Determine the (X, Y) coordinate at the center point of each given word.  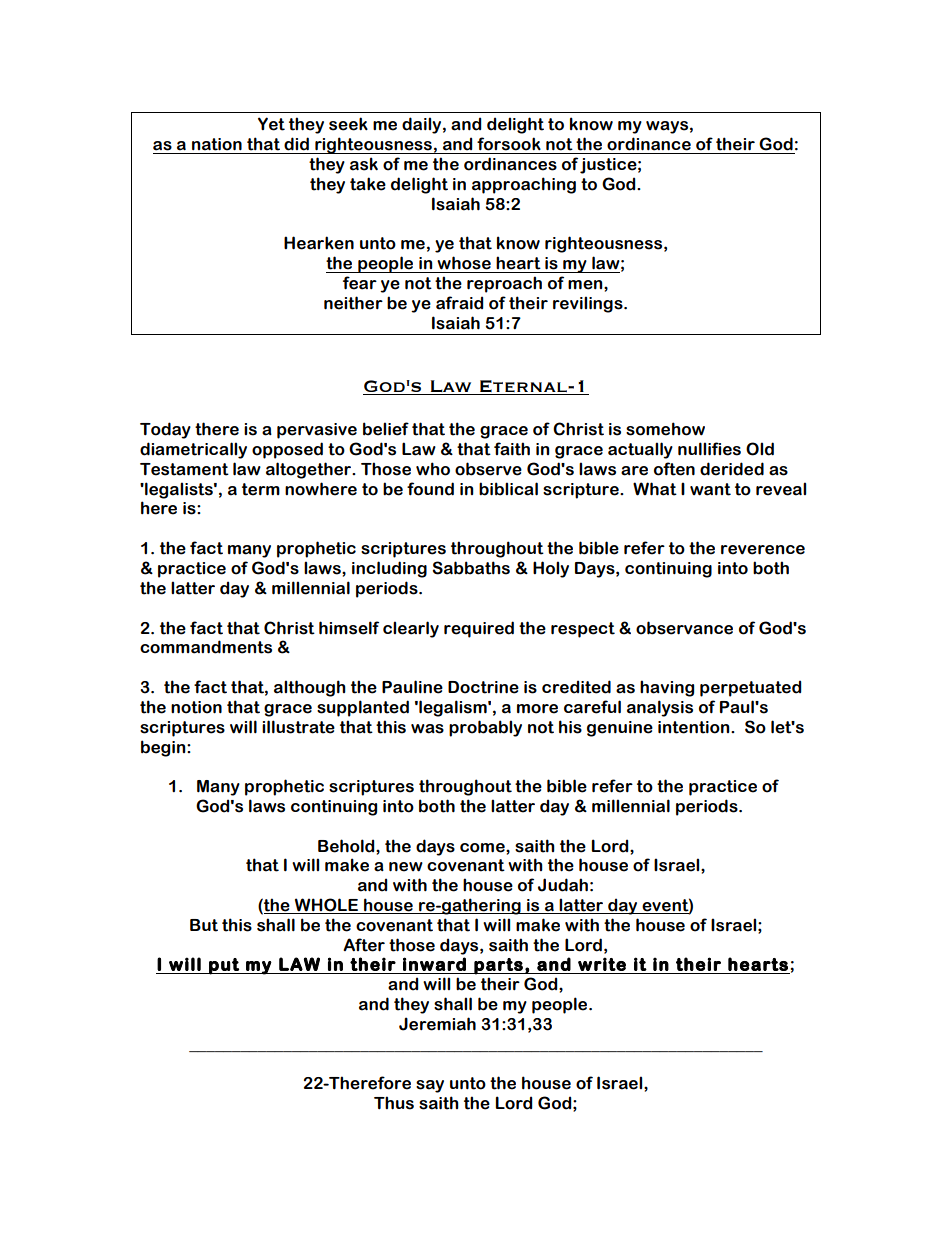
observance (684, 628)
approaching (524, 185)
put (224, 966)
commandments (206, 647)
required (479, 629)
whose (464, 263)
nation (217, 144)
